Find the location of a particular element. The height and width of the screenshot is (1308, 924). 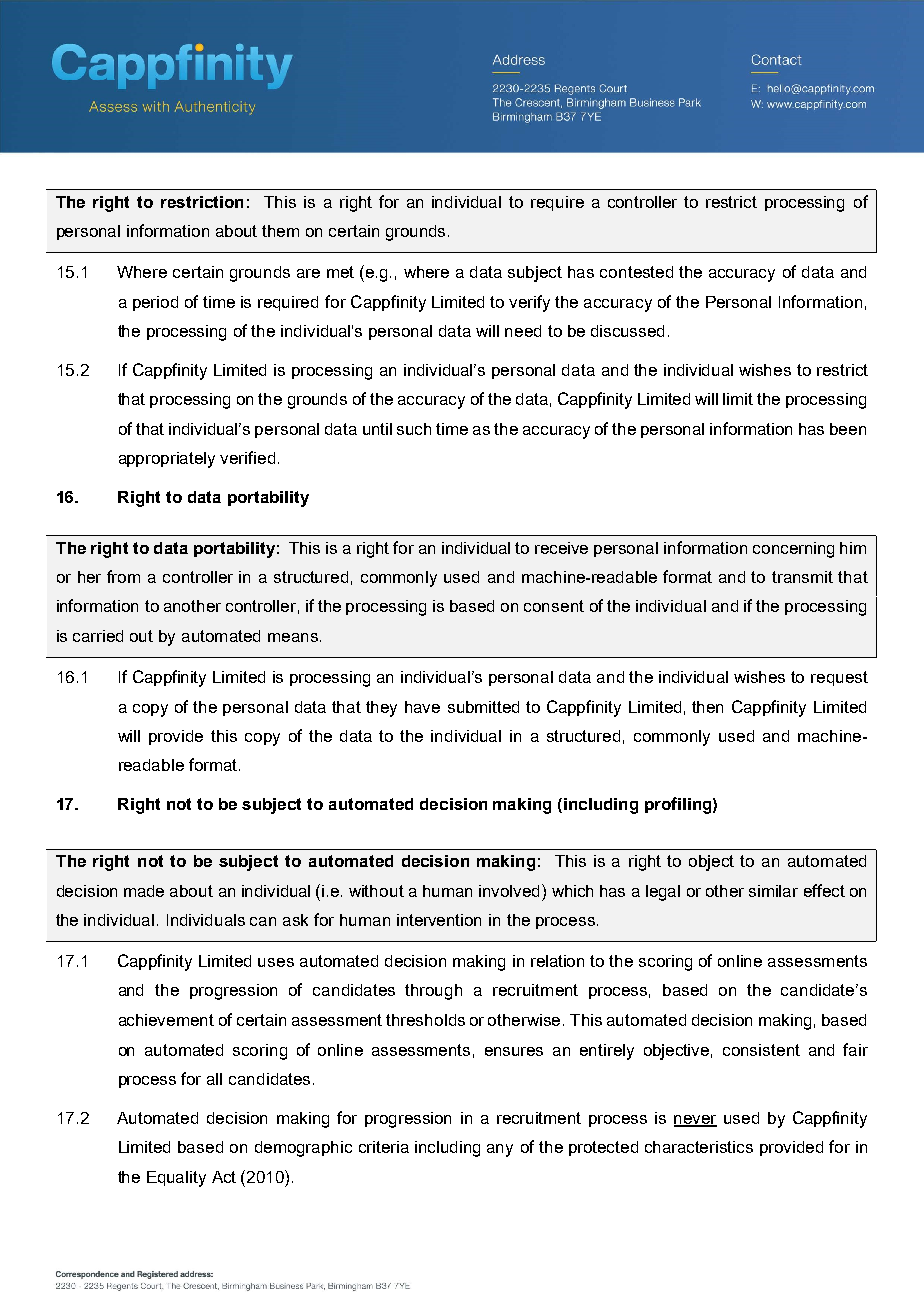

made is located at coordinates (144, 891).
